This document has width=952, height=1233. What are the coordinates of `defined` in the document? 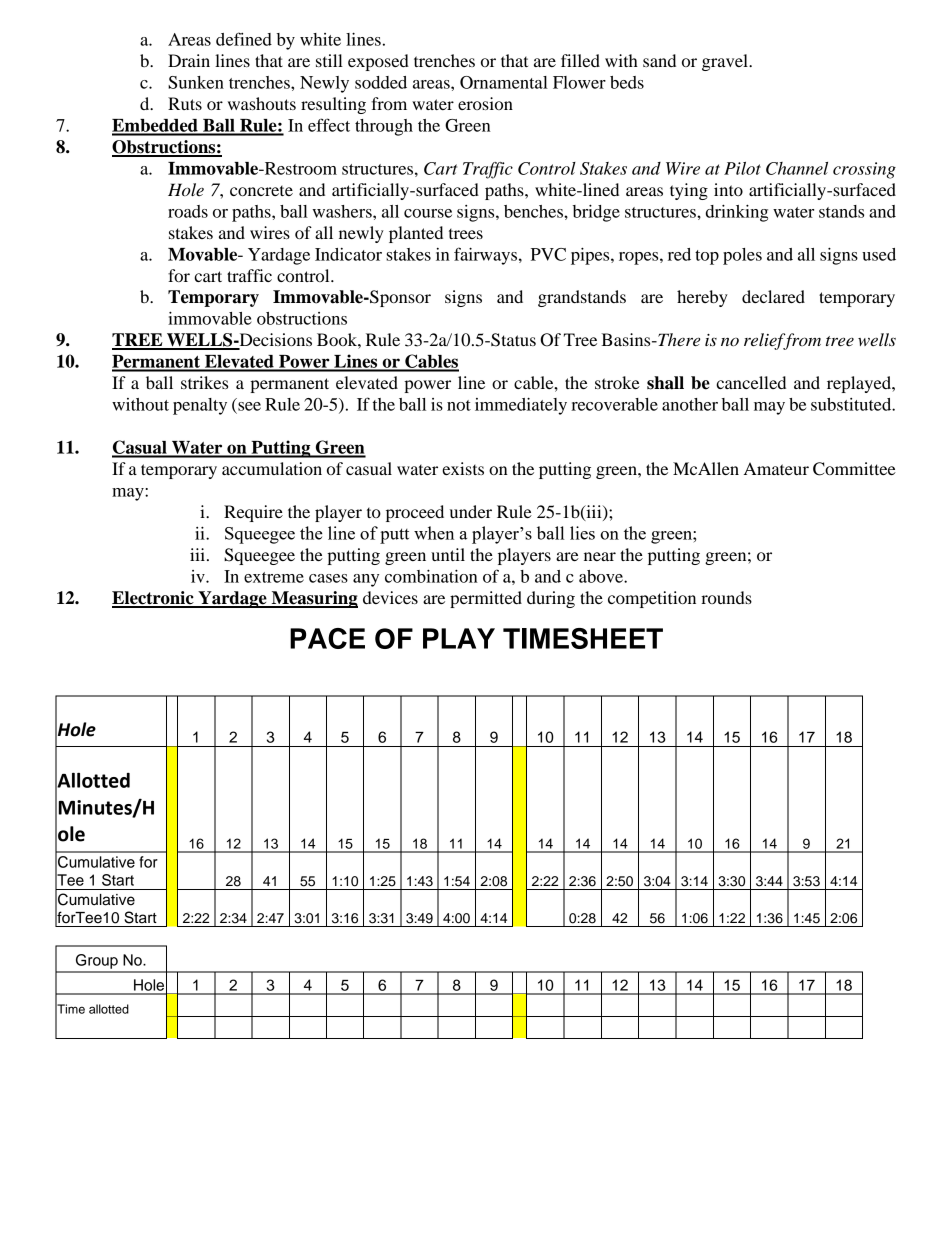 It's located at (244, 39).
